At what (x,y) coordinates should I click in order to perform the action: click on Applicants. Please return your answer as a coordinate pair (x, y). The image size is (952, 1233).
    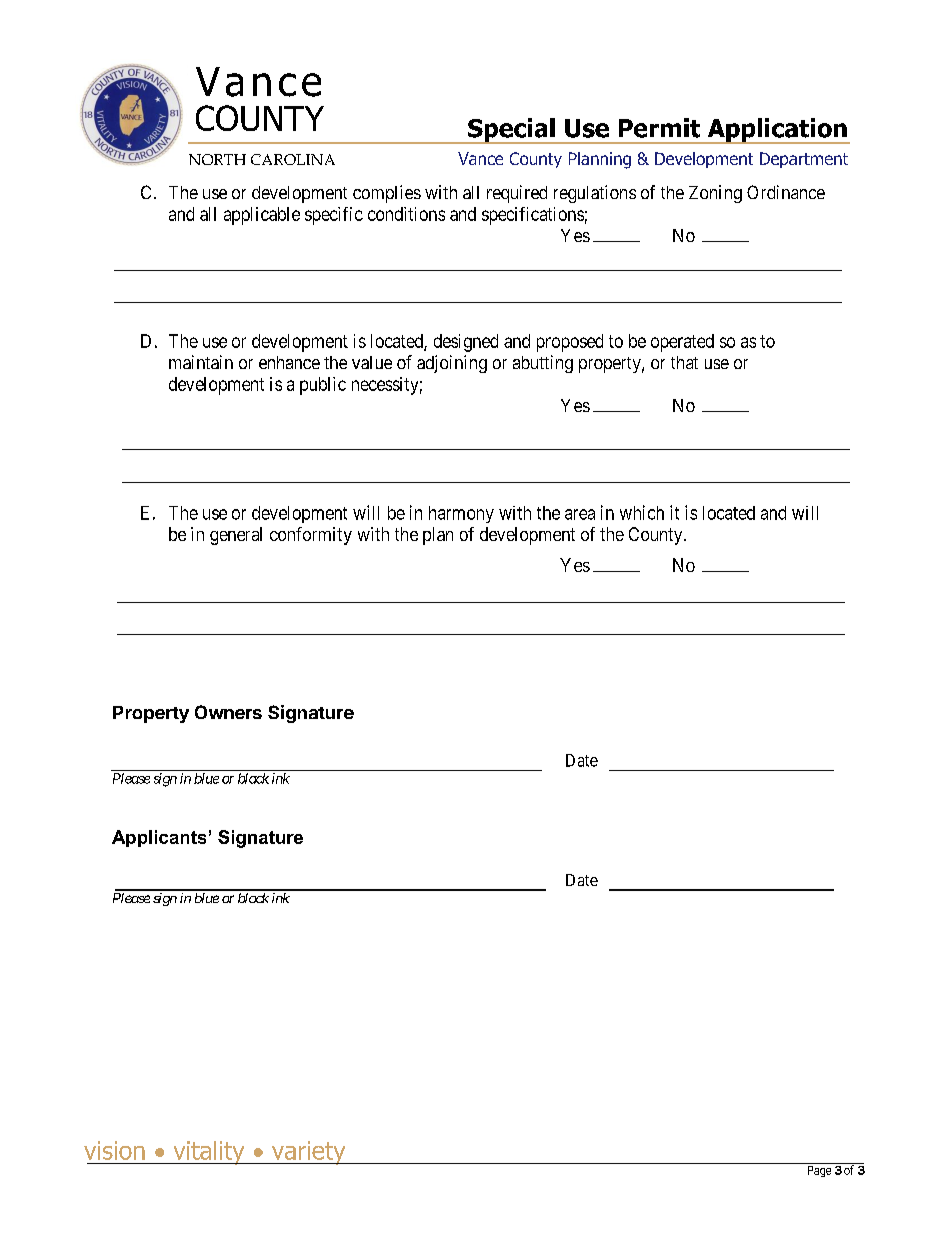
    Looking at the image, I should click on (159, 838).
